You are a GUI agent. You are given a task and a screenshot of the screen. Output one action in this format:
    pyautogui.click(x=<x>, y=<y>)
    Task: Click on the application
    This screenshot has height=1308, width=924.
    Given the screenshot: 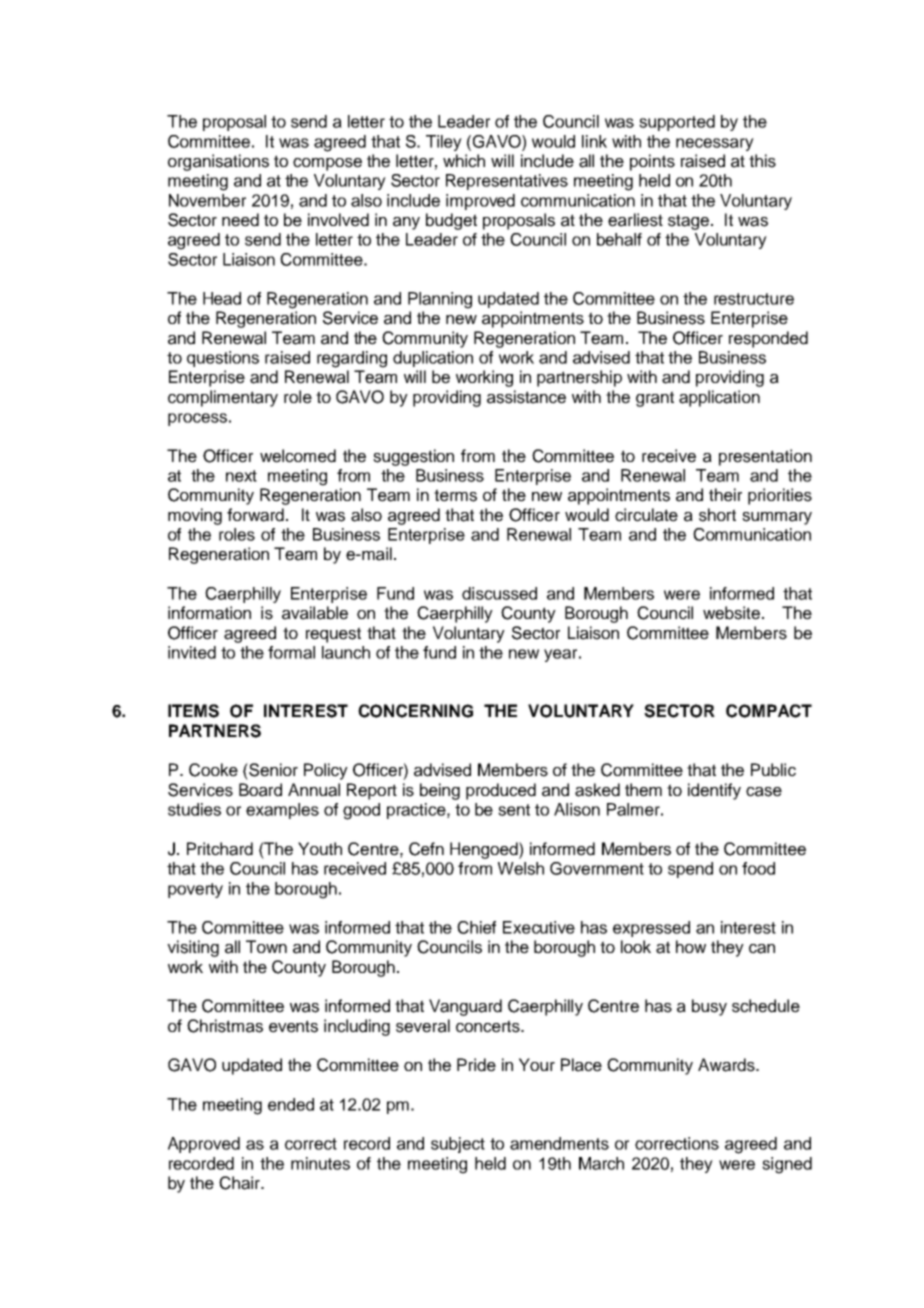 What is the action you would take?
    pyautogui.click(x=719, y=398)
